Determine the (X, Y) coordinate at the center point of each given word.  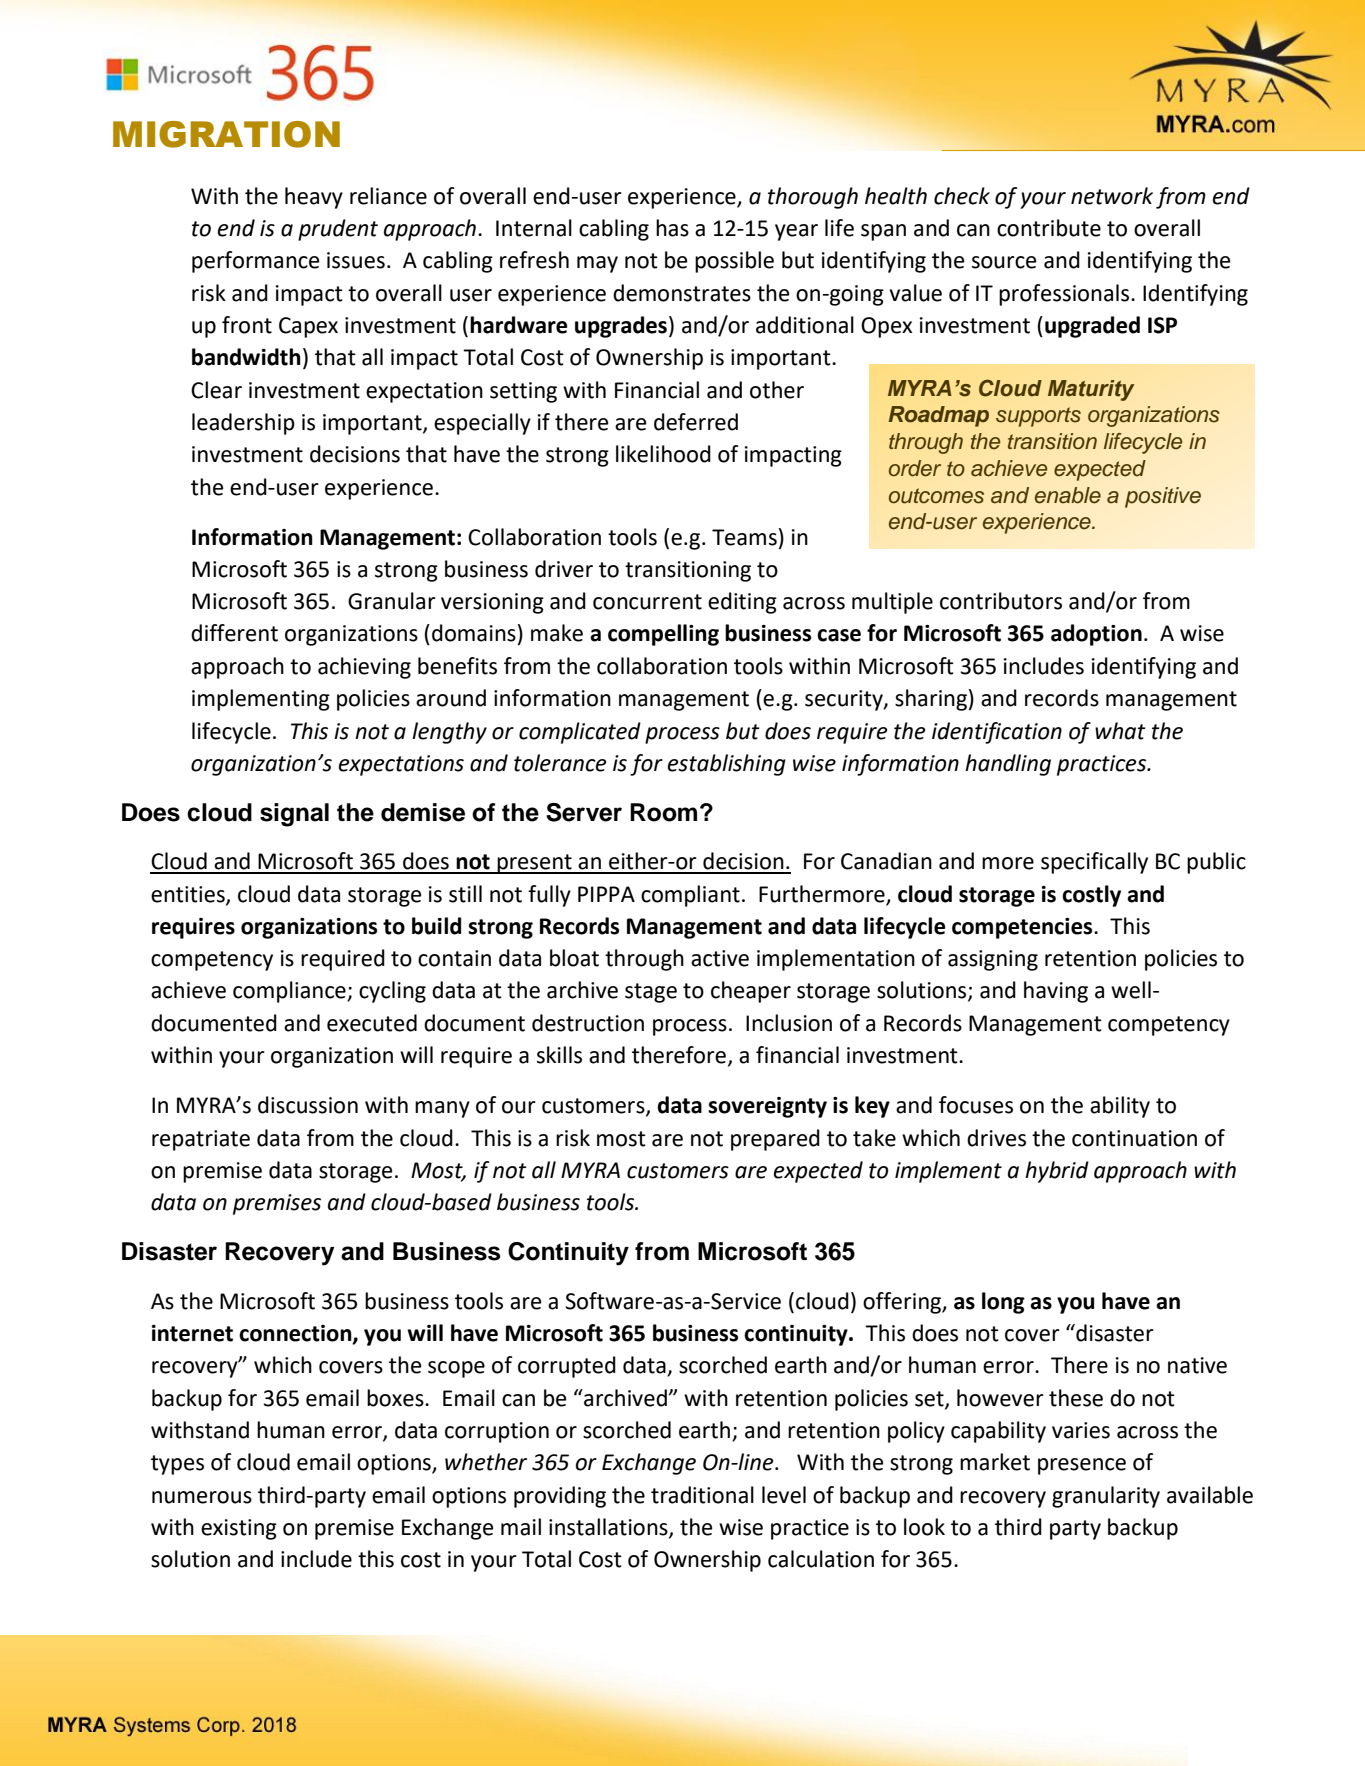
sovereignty (767, 1107)
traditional (702, 1495)
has (672, 228)
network (1112, 196)
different (234, 633)
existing (239, 1529)
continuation (1134, 1138)
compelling (663, 635)
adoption (1096, 635)
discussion (308, 1105)
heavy (314, 198)
